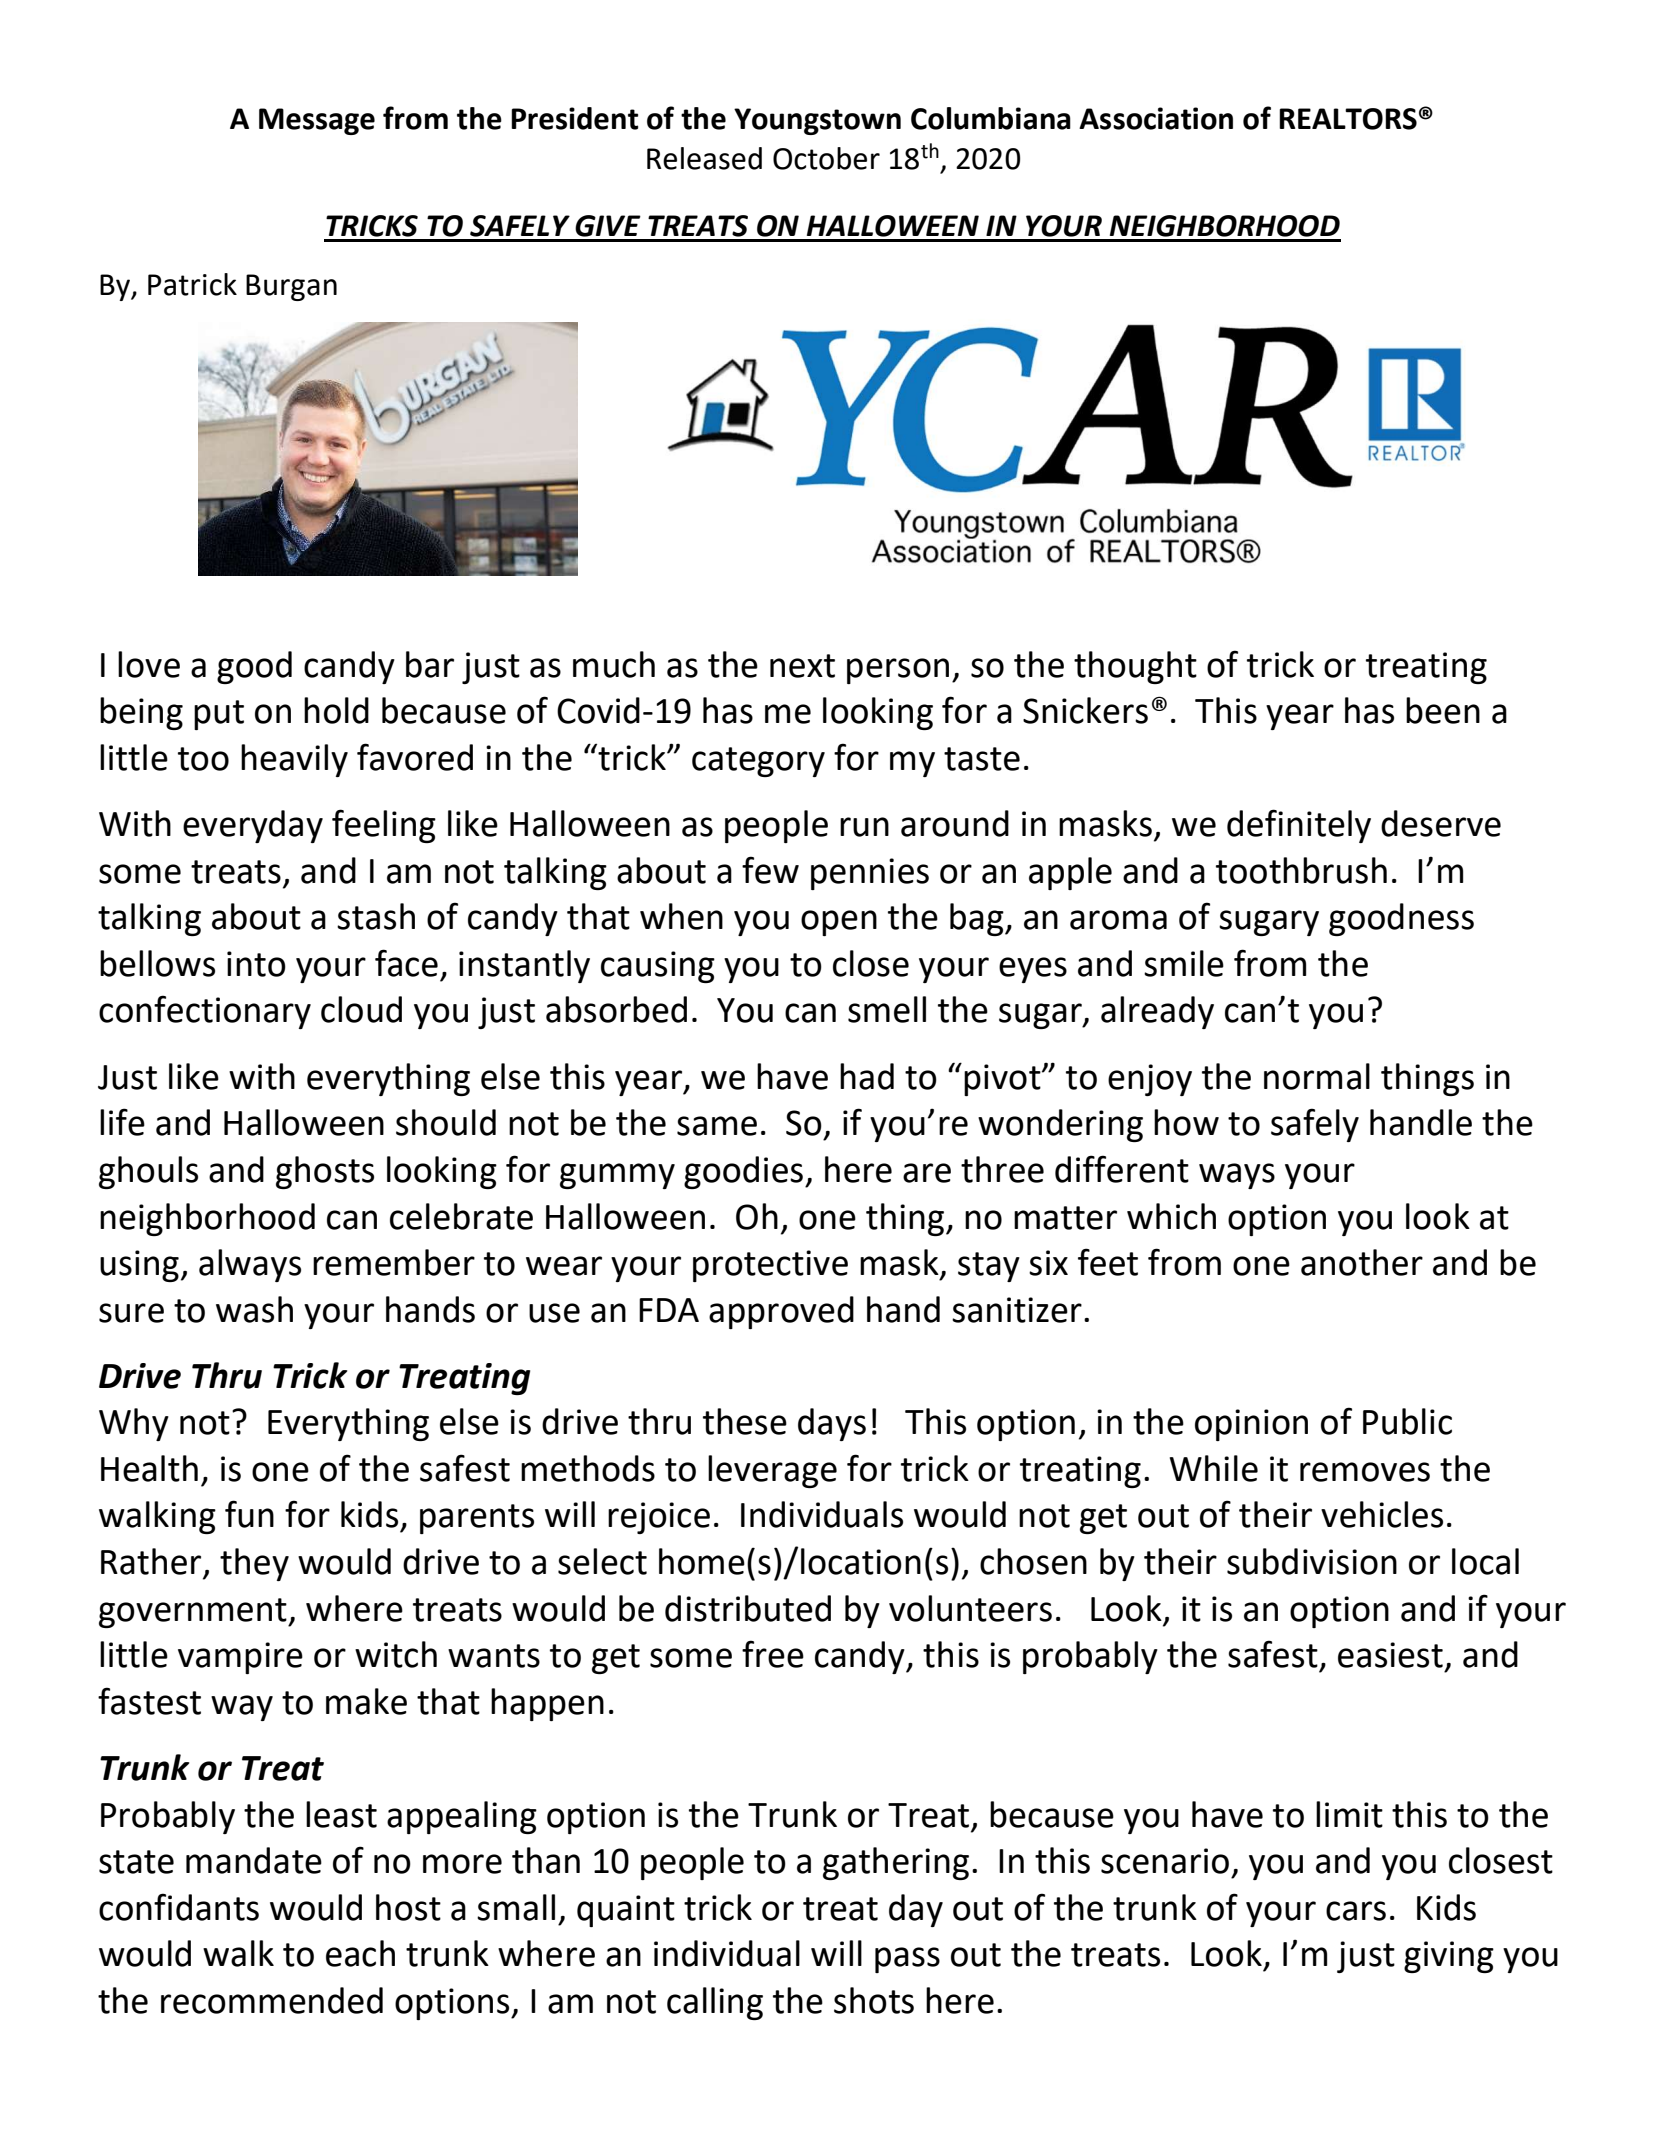  I want to click on they, so click(254, 1564).
